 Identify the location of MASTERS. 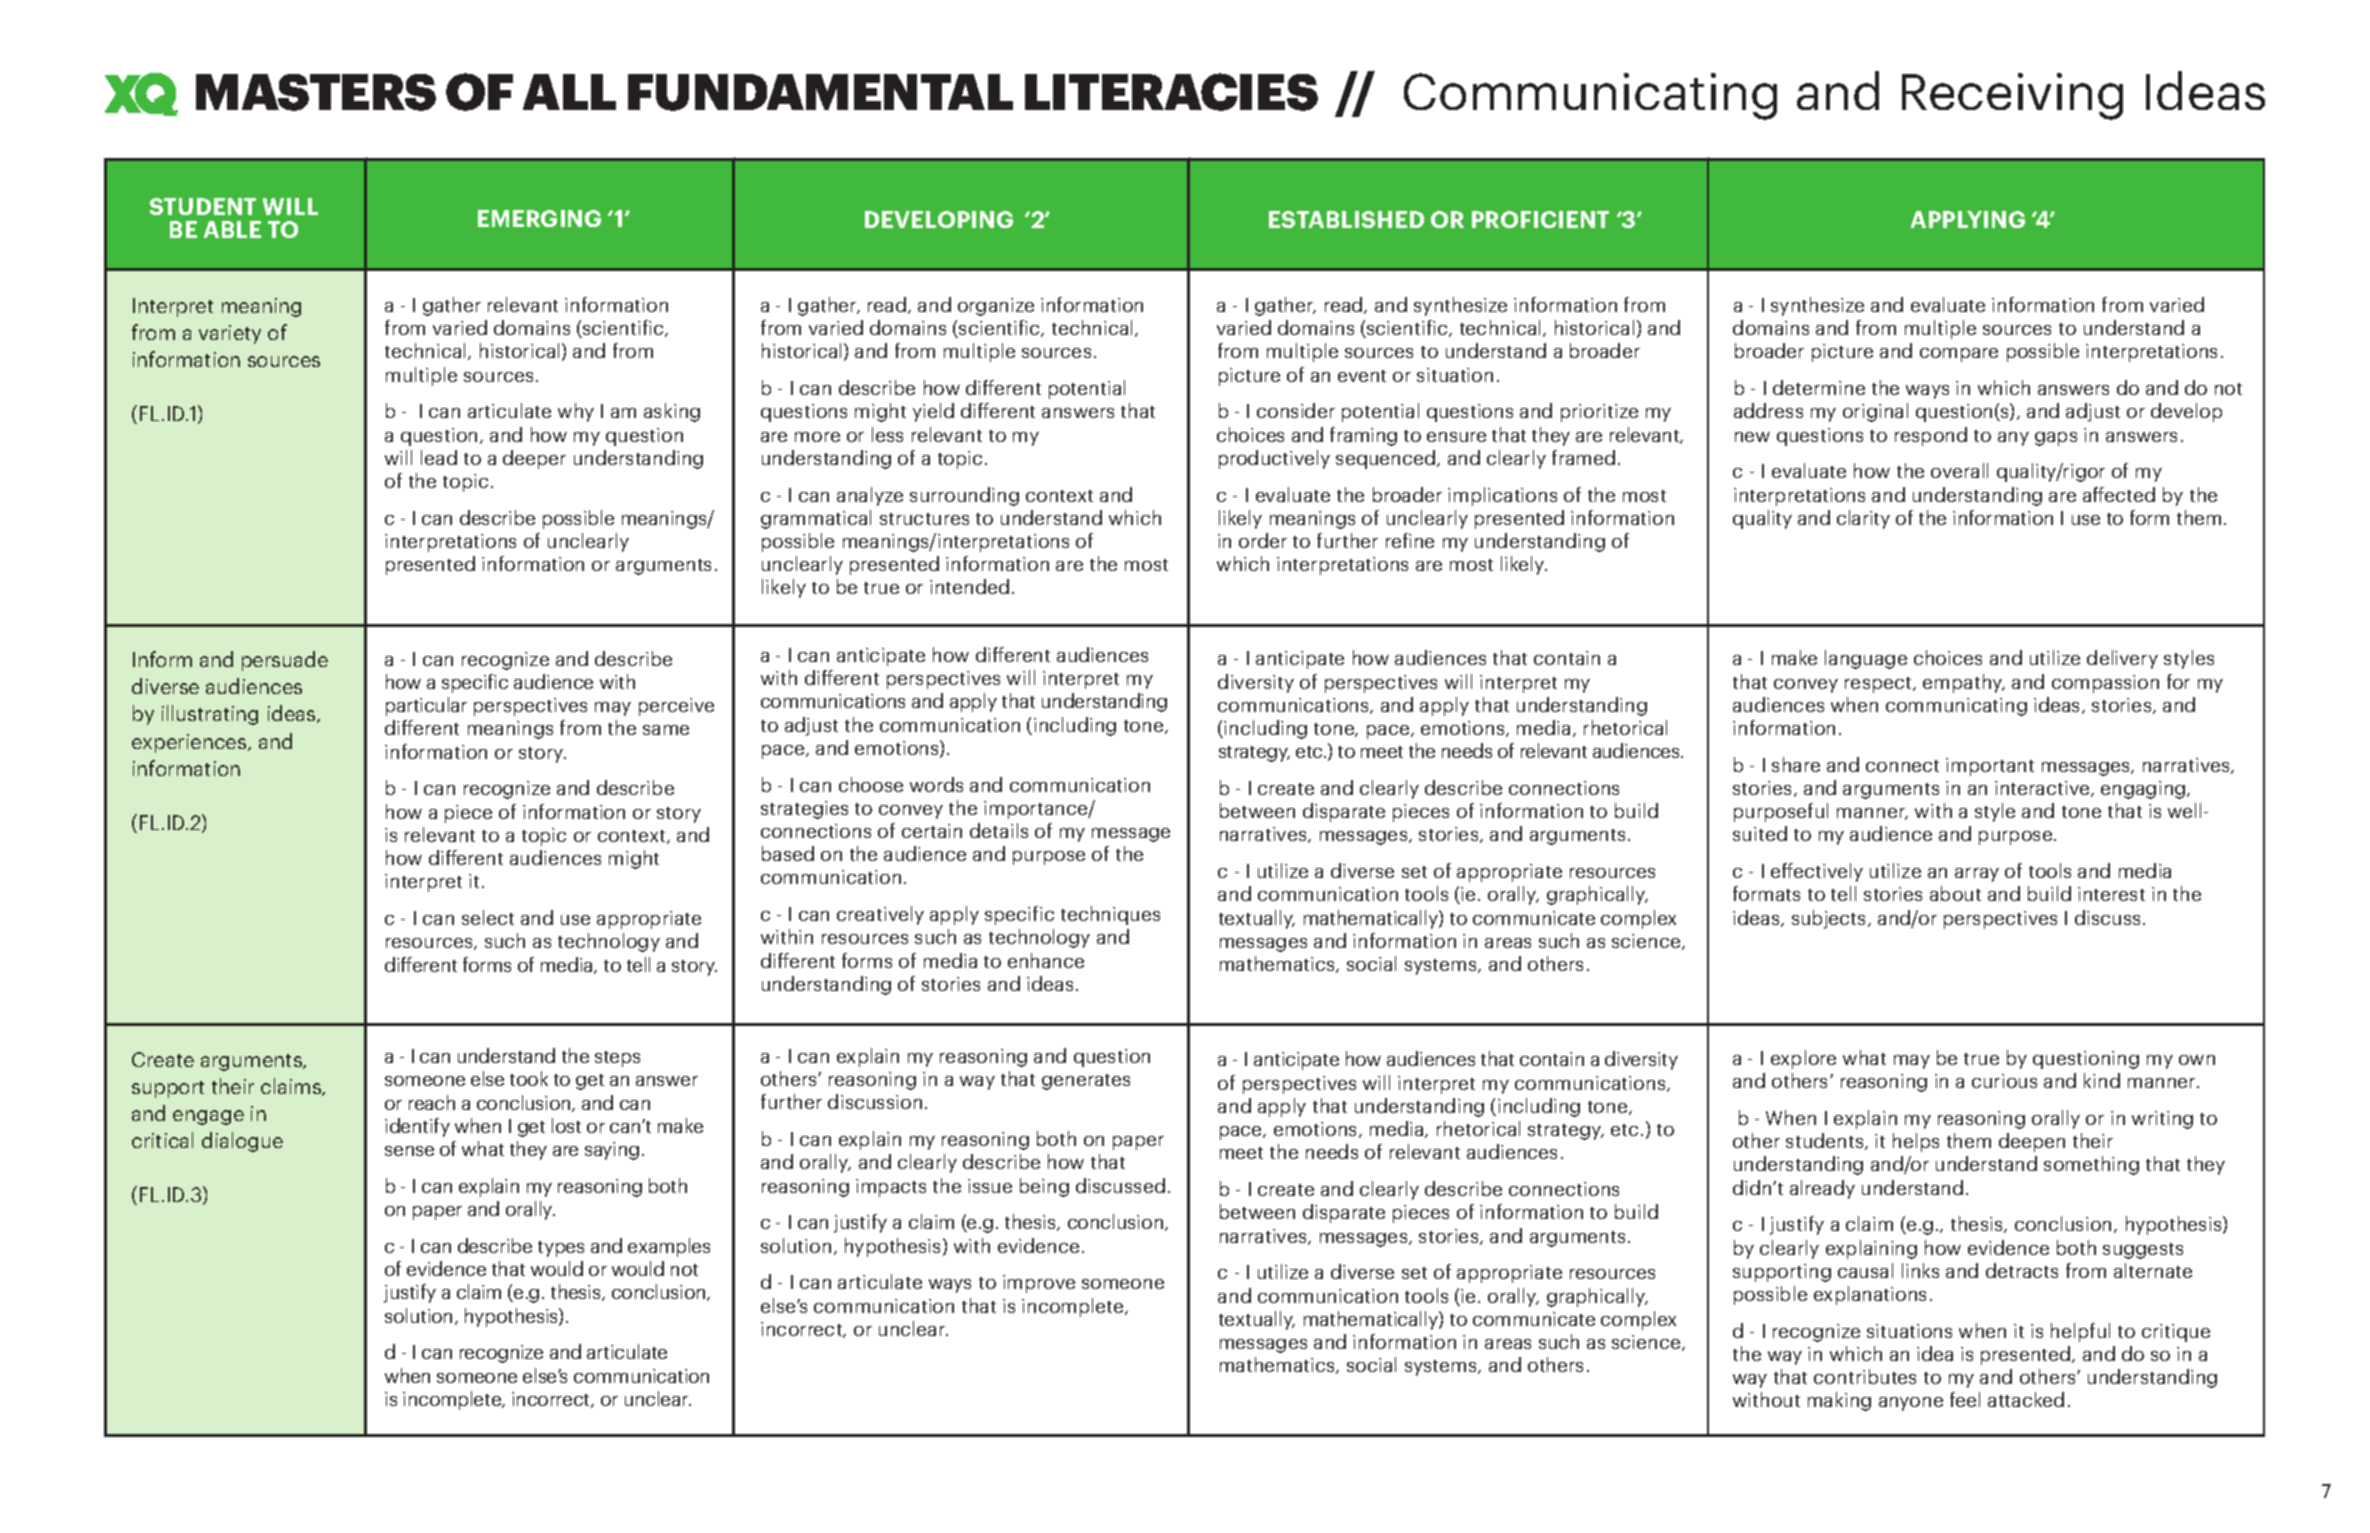
(316, 92).
